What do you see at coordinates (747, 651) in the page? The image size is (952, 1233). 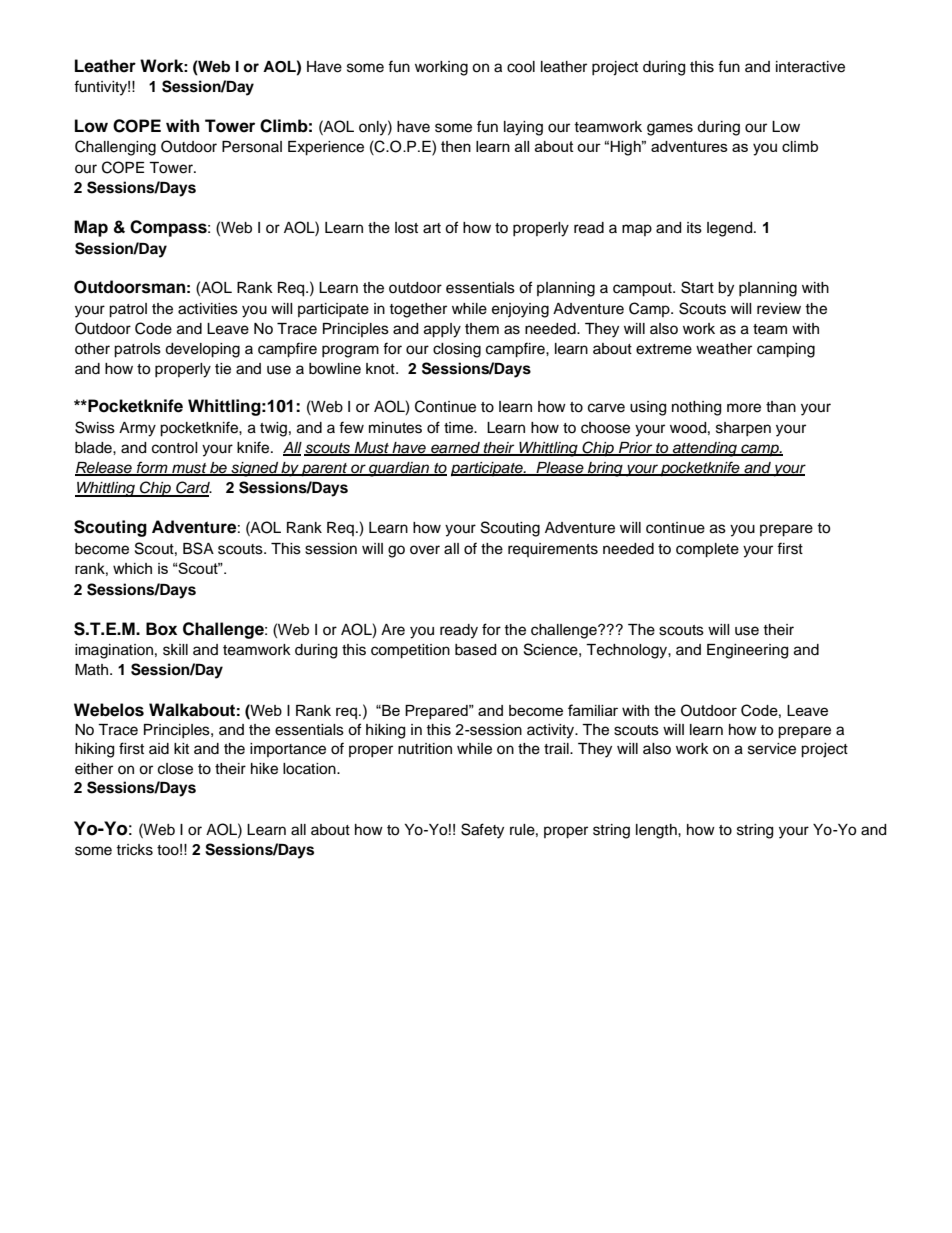 I see `Engineering` at bounding box center [747, 651].
